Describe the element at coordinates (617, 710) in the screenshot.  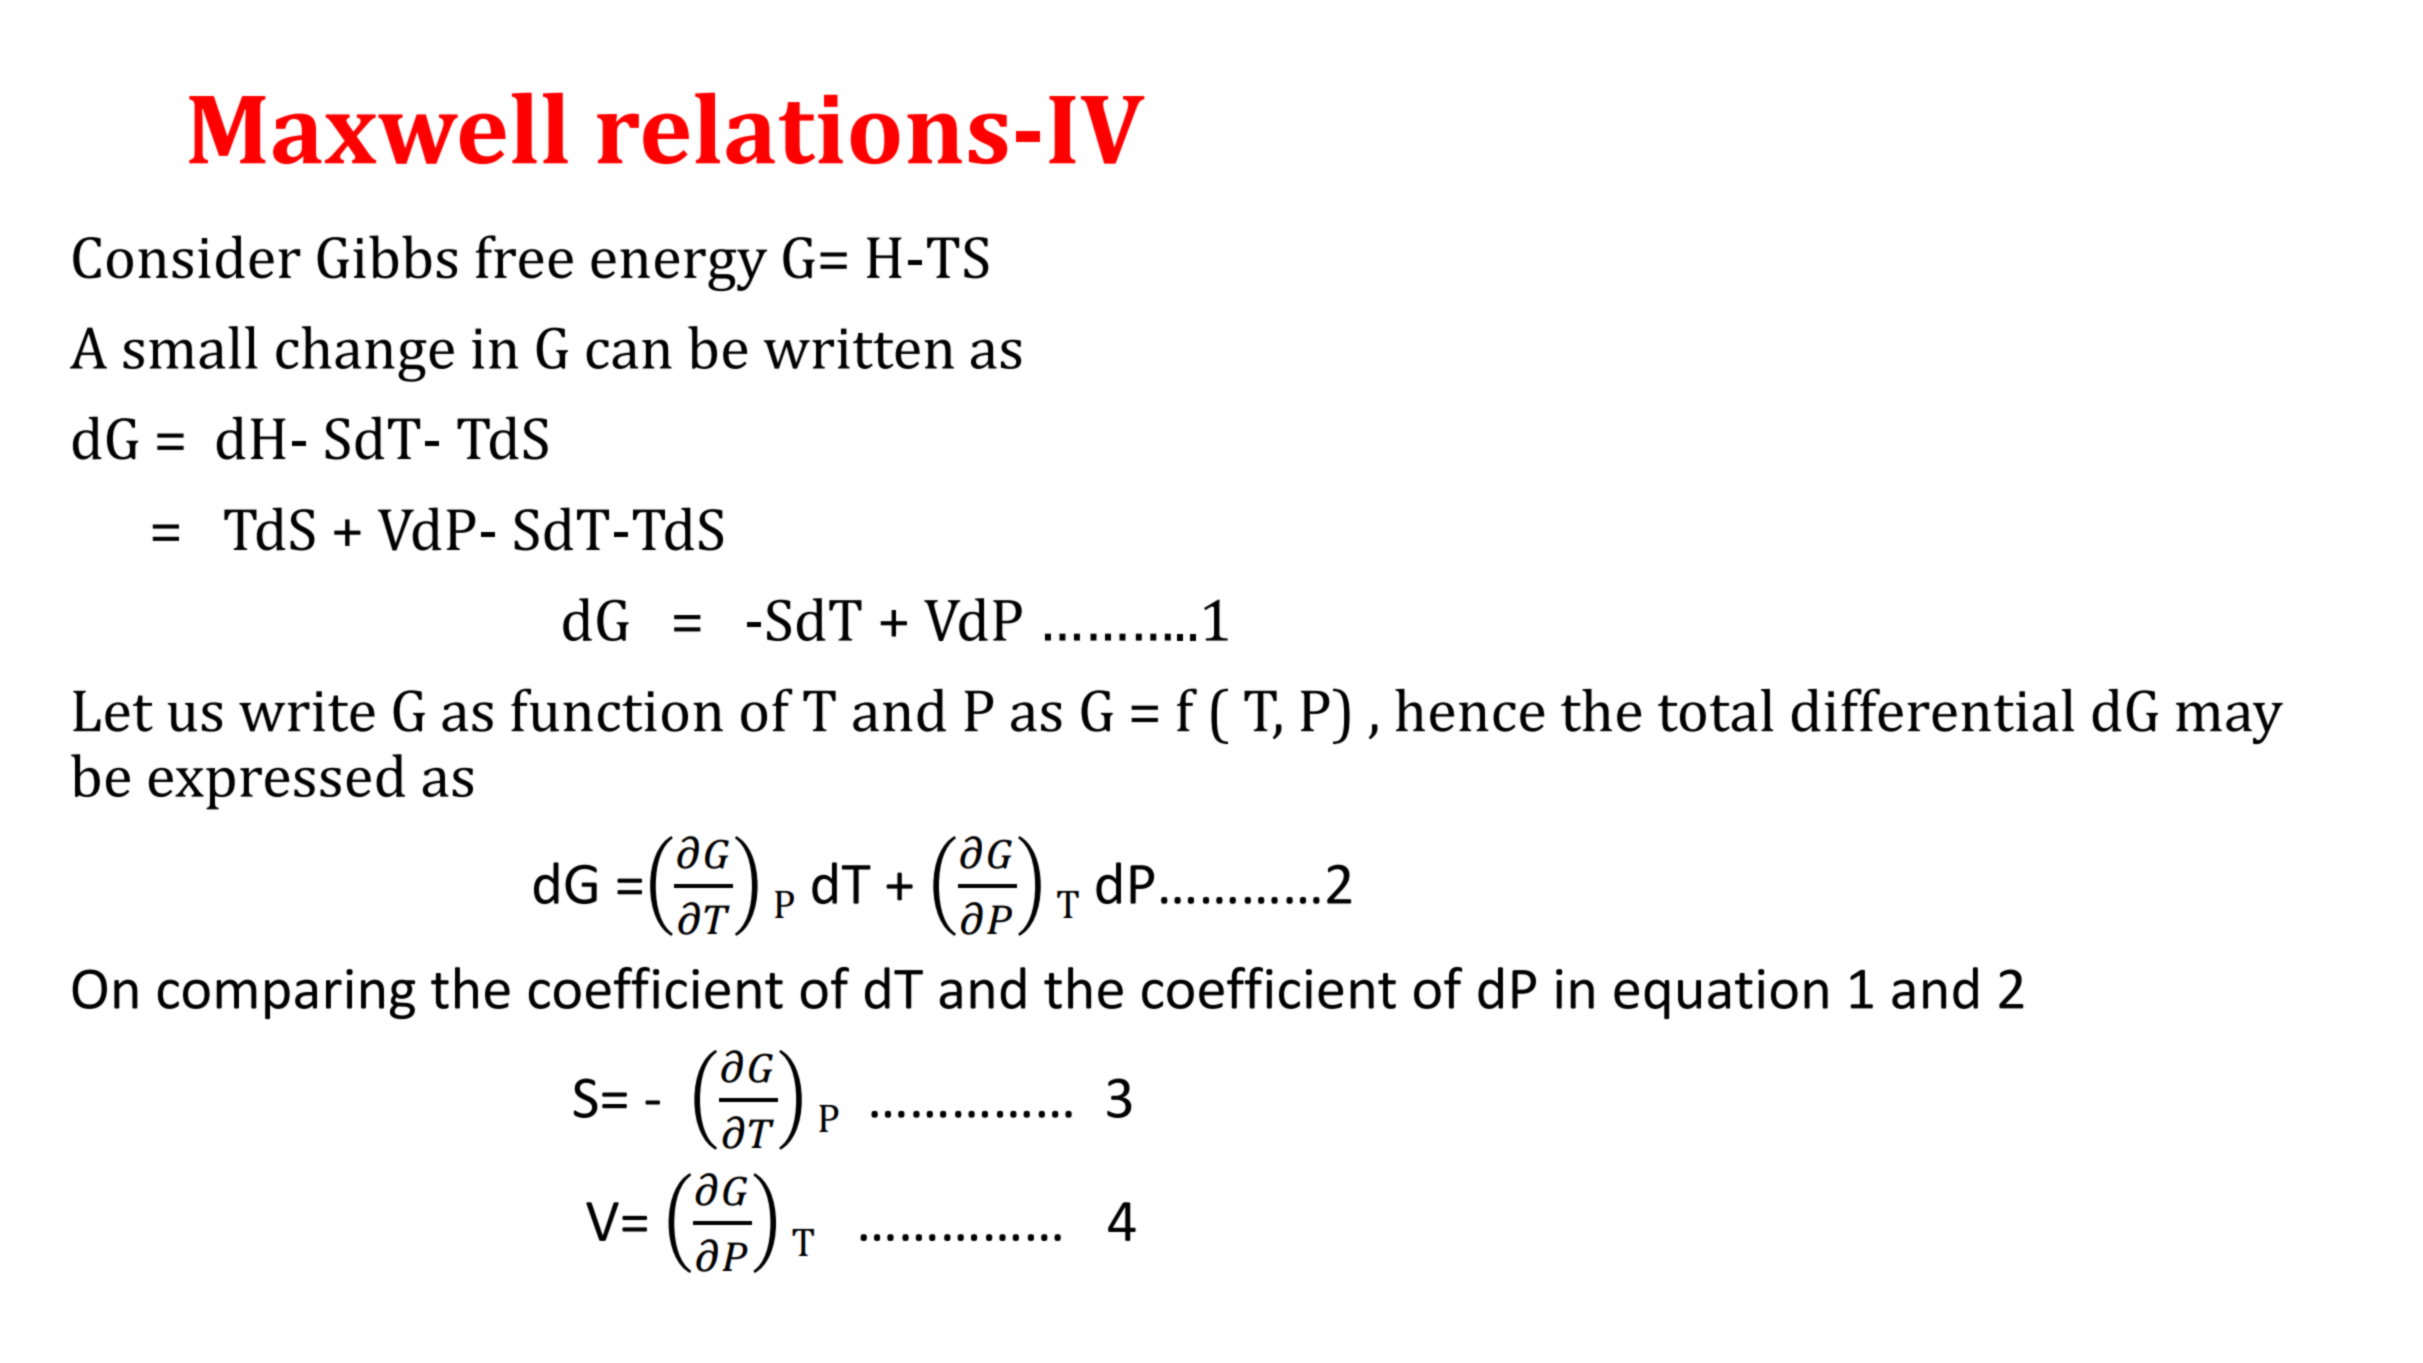
I see `function` at that location.
